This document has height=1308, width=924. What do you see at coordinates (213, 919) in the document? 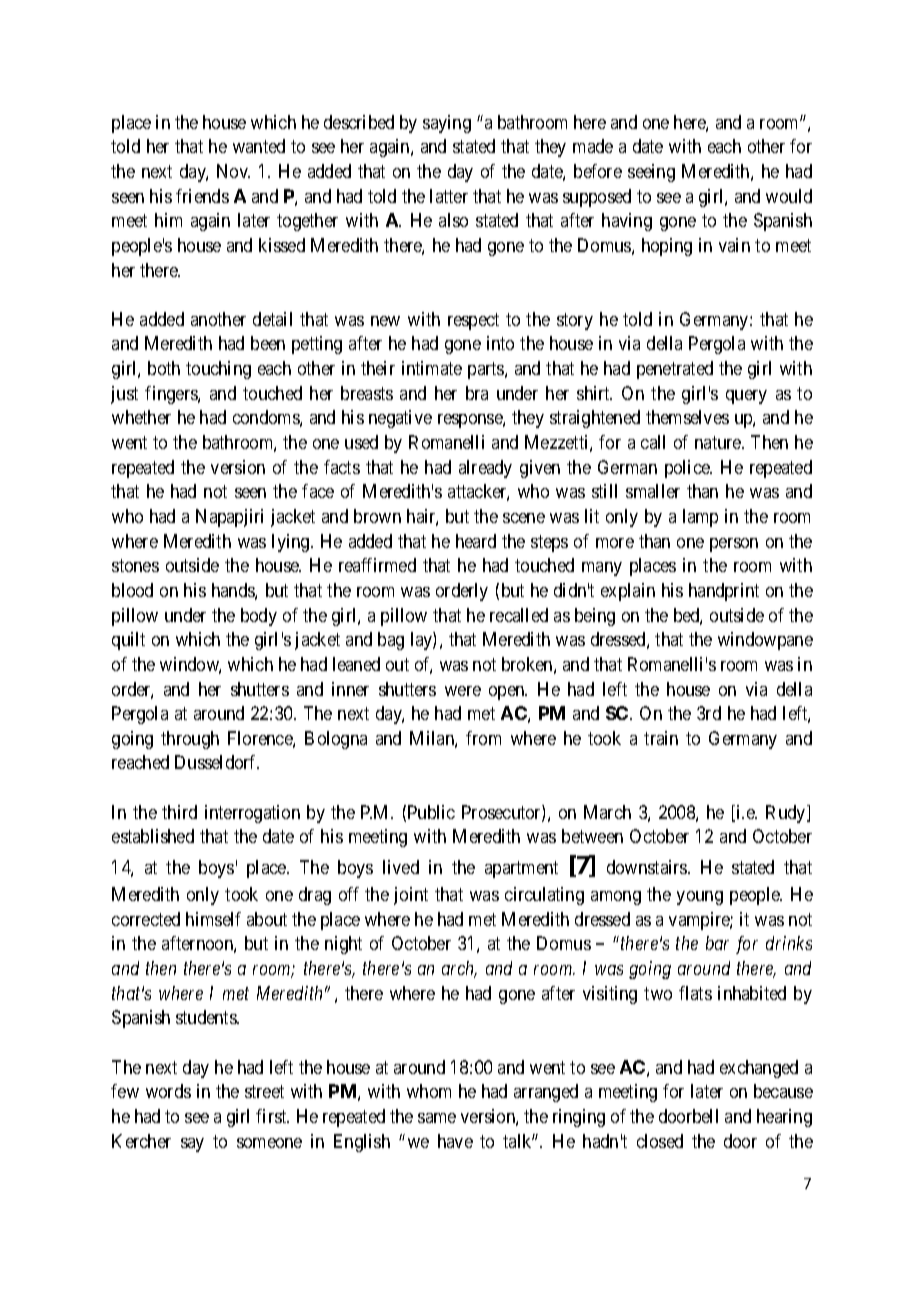
I see `himself` at bounding box center [213, 919].
